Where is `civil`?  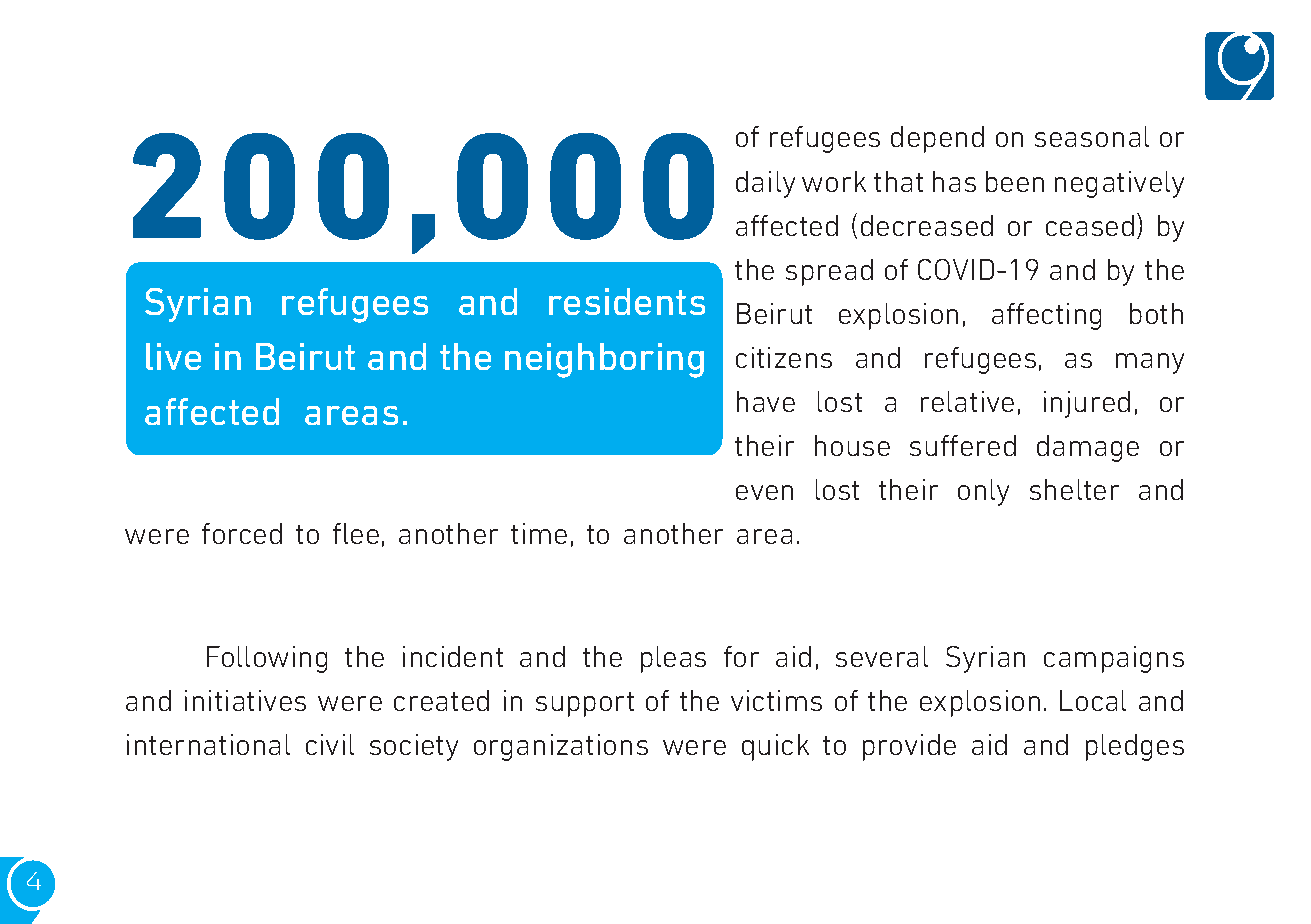
civil is located at coordinates (330, 744).
